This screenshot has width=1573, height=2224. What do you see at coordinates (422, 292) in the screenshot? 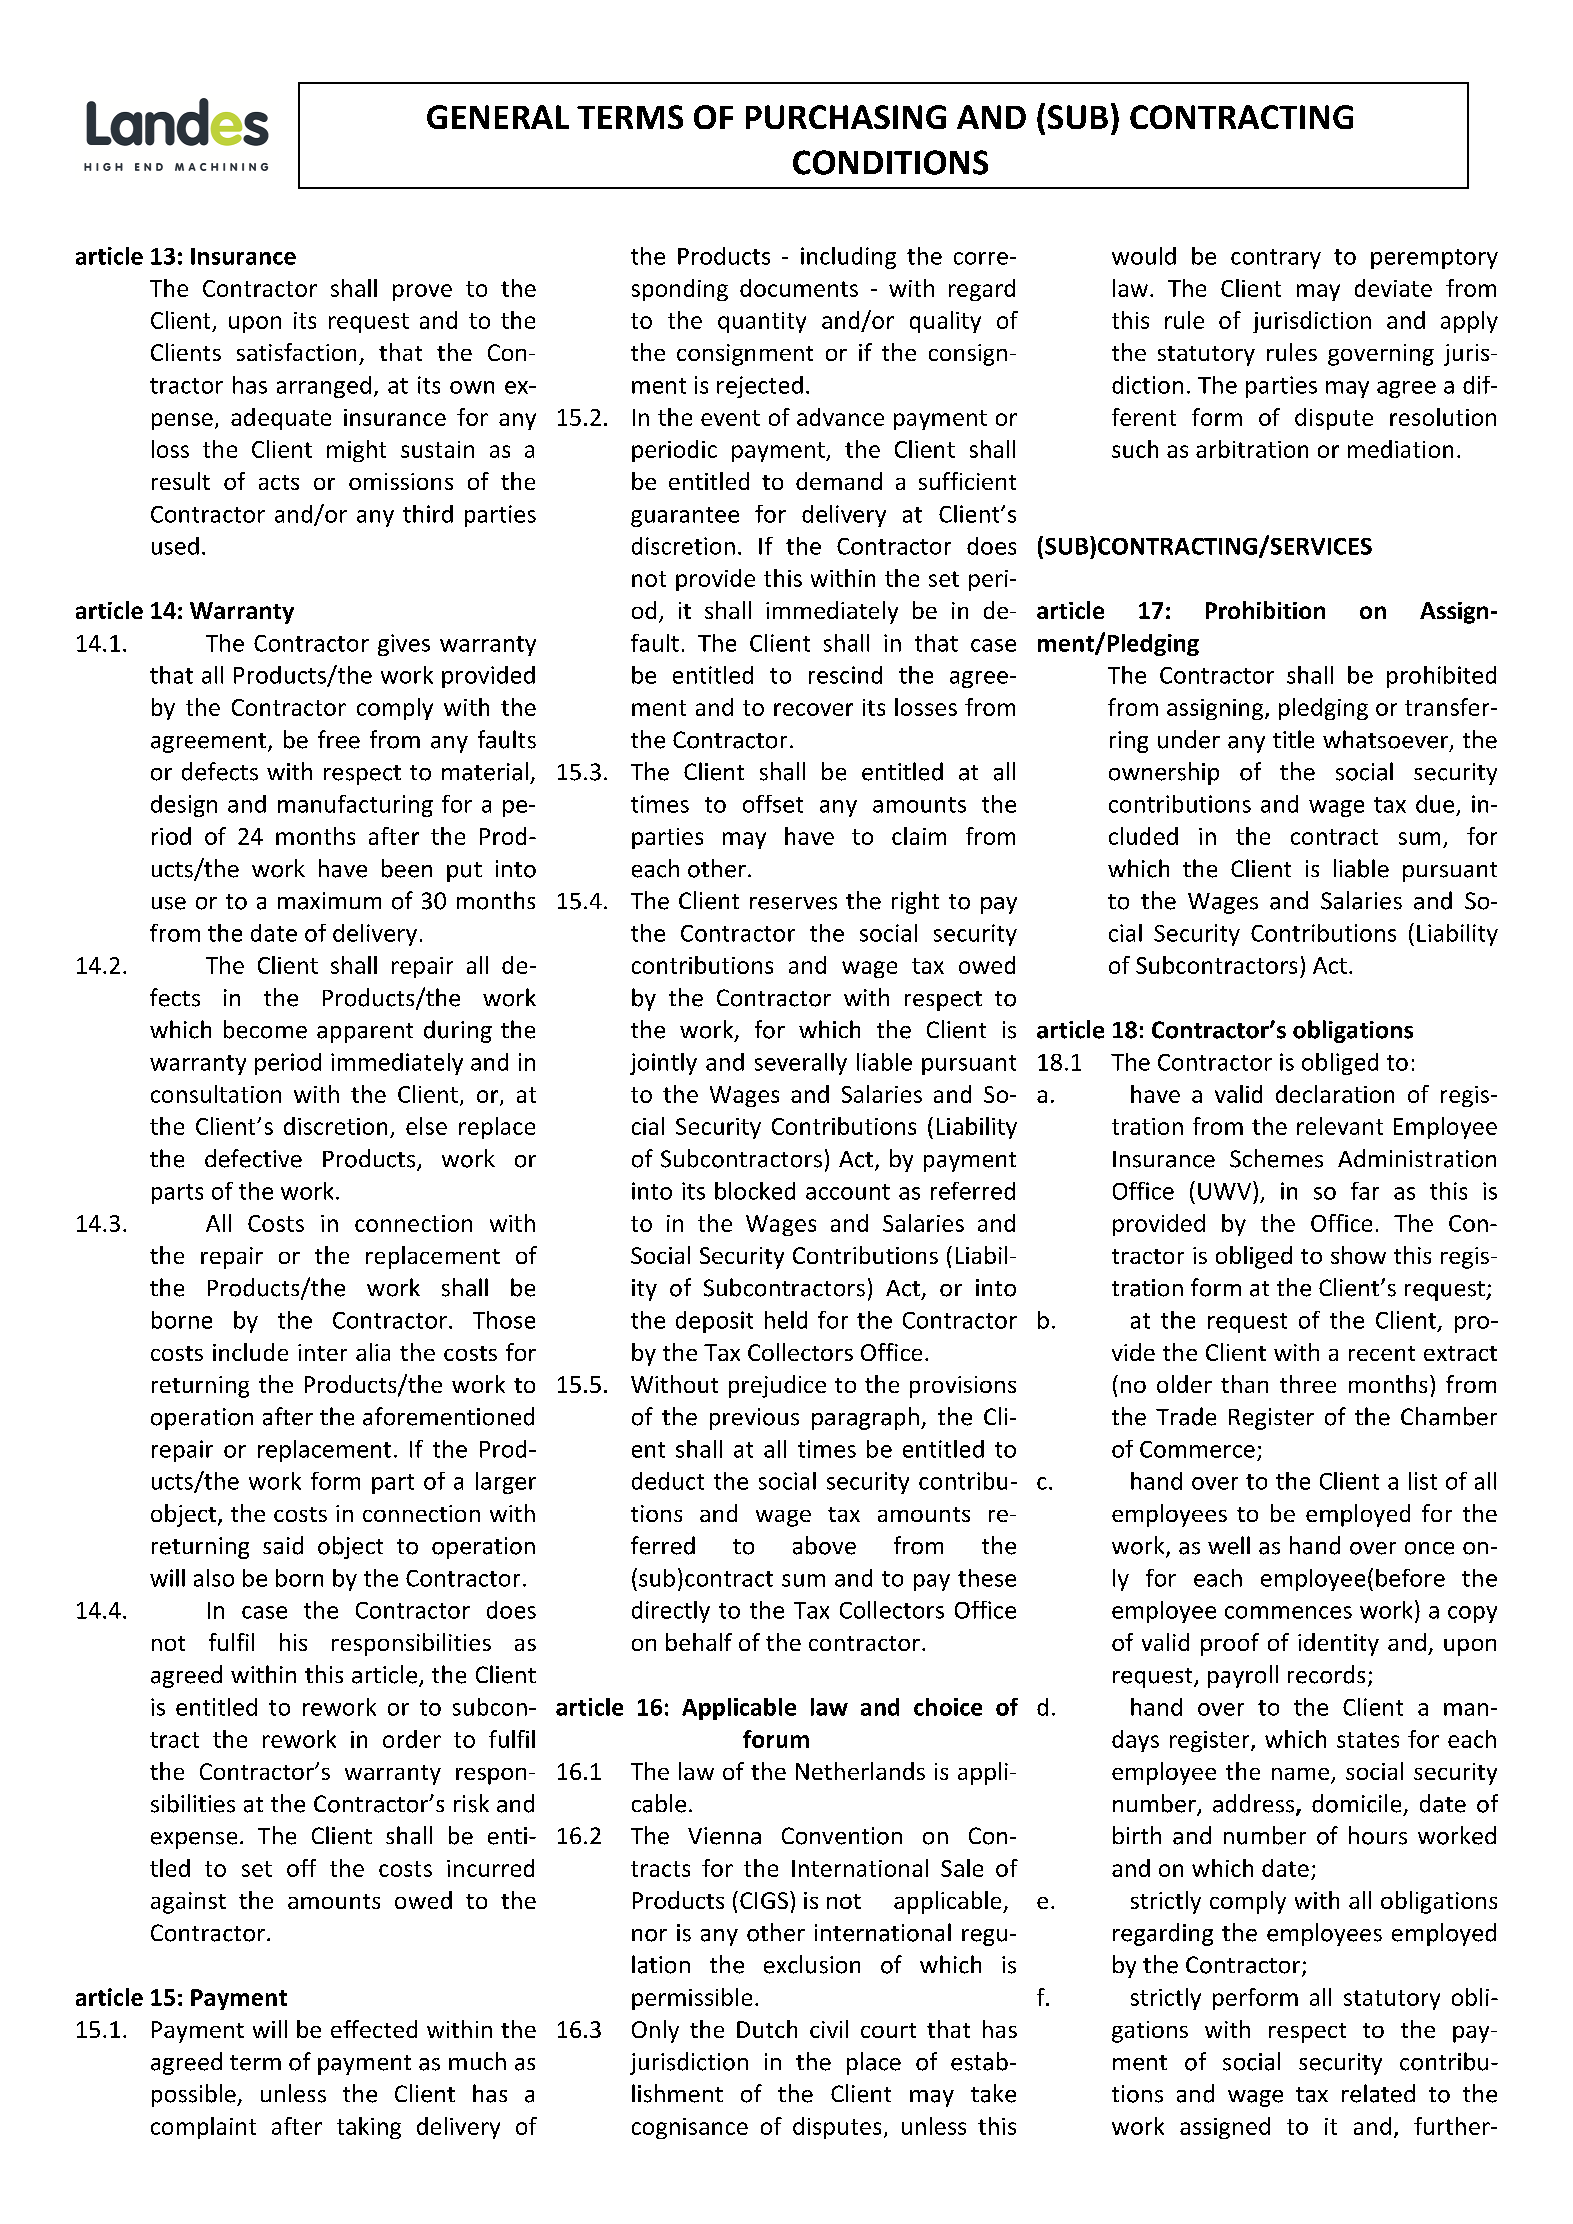
I see `prove` at bounding box center [422, 292].
